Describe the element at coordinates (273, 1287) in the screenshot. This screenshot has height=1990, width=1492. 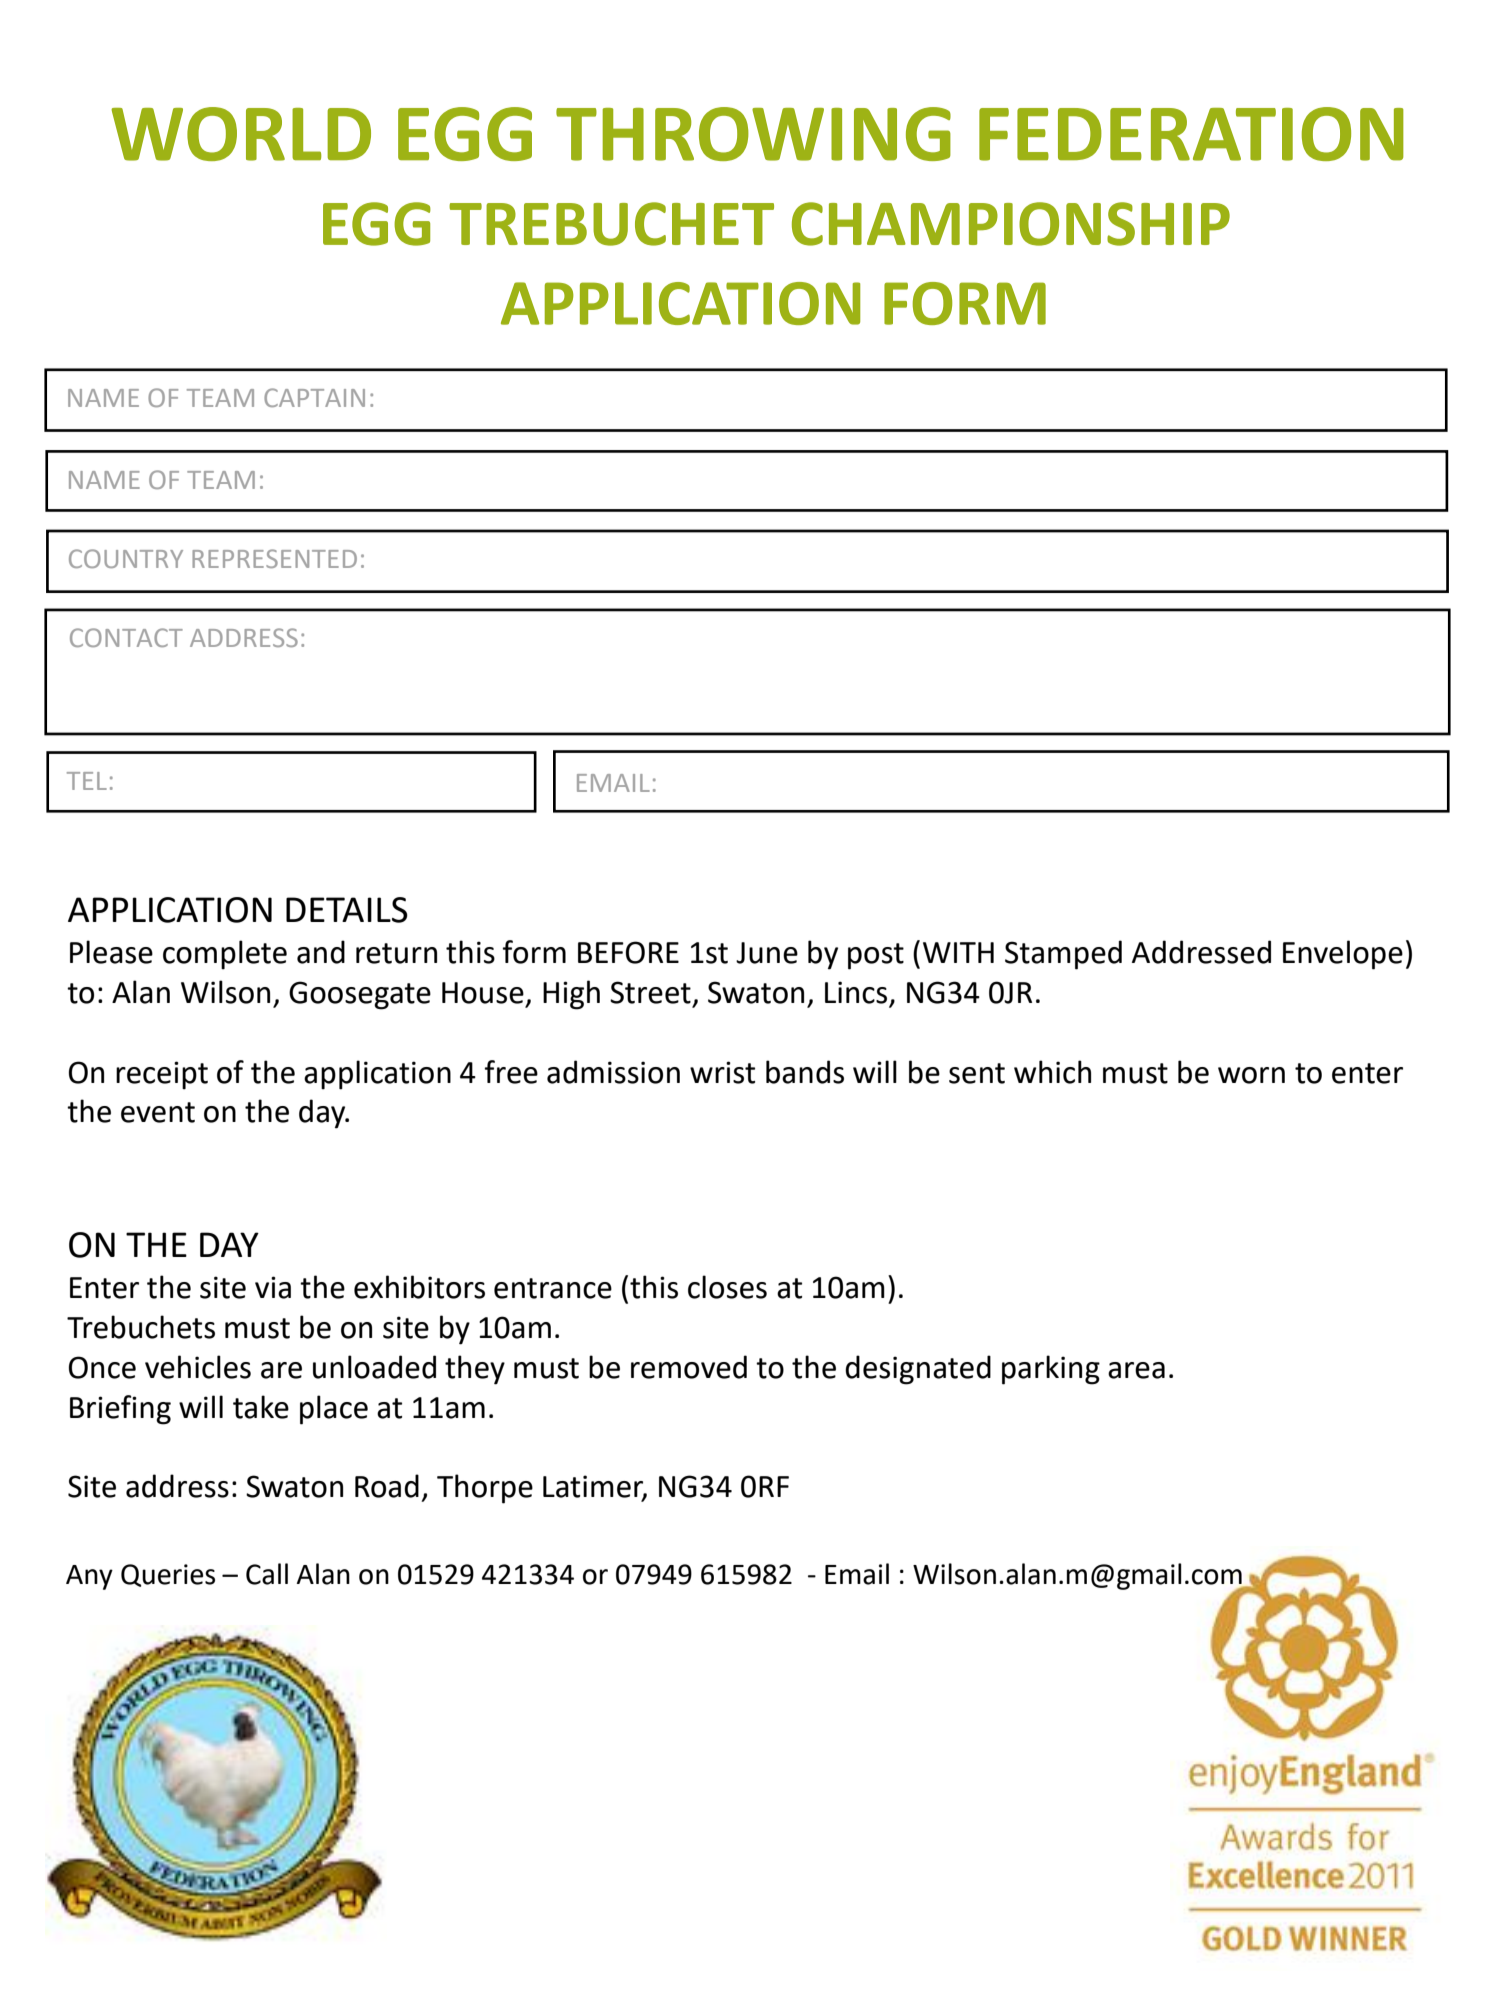
I see `via` at that location.
